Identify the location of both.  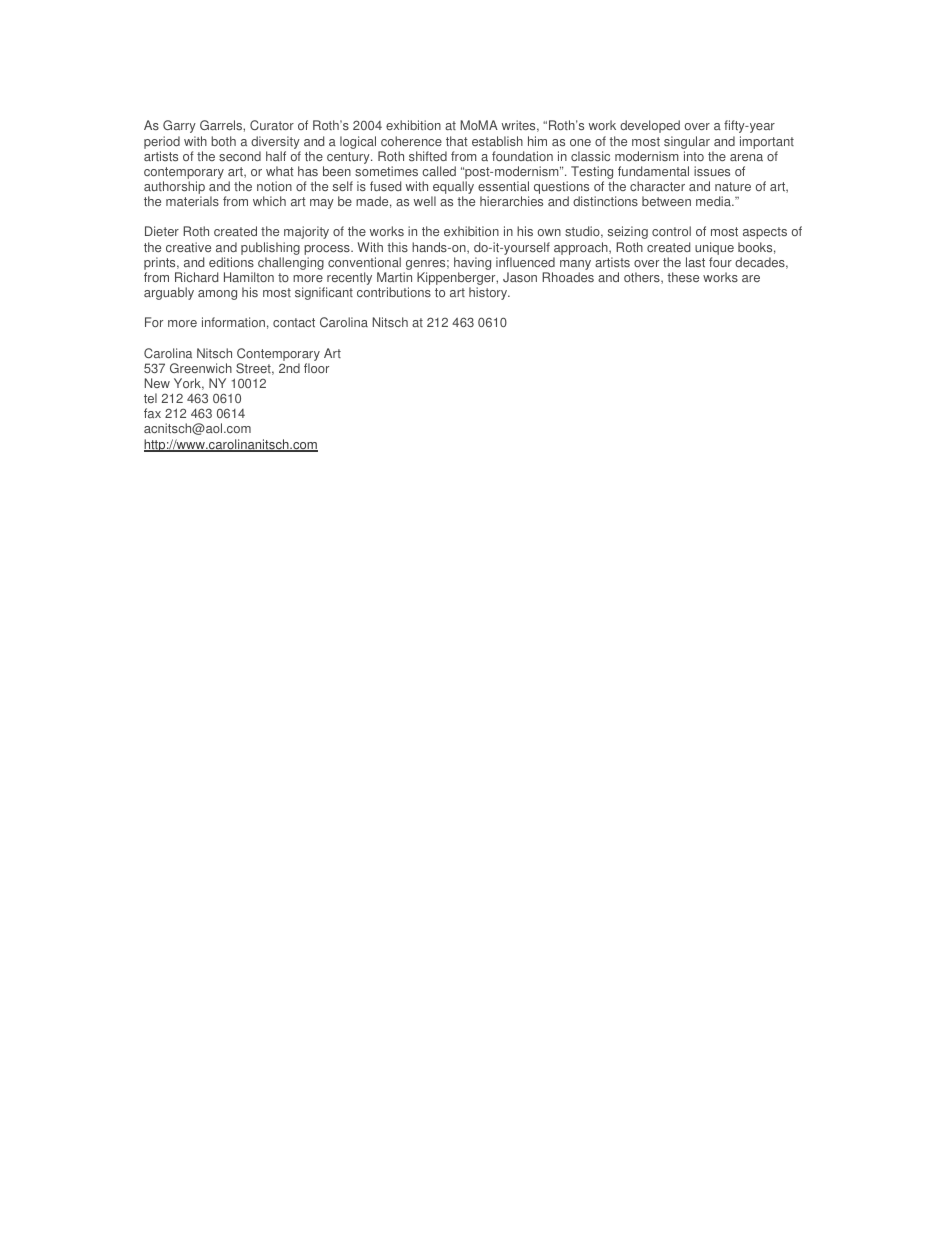
(223, 141).
